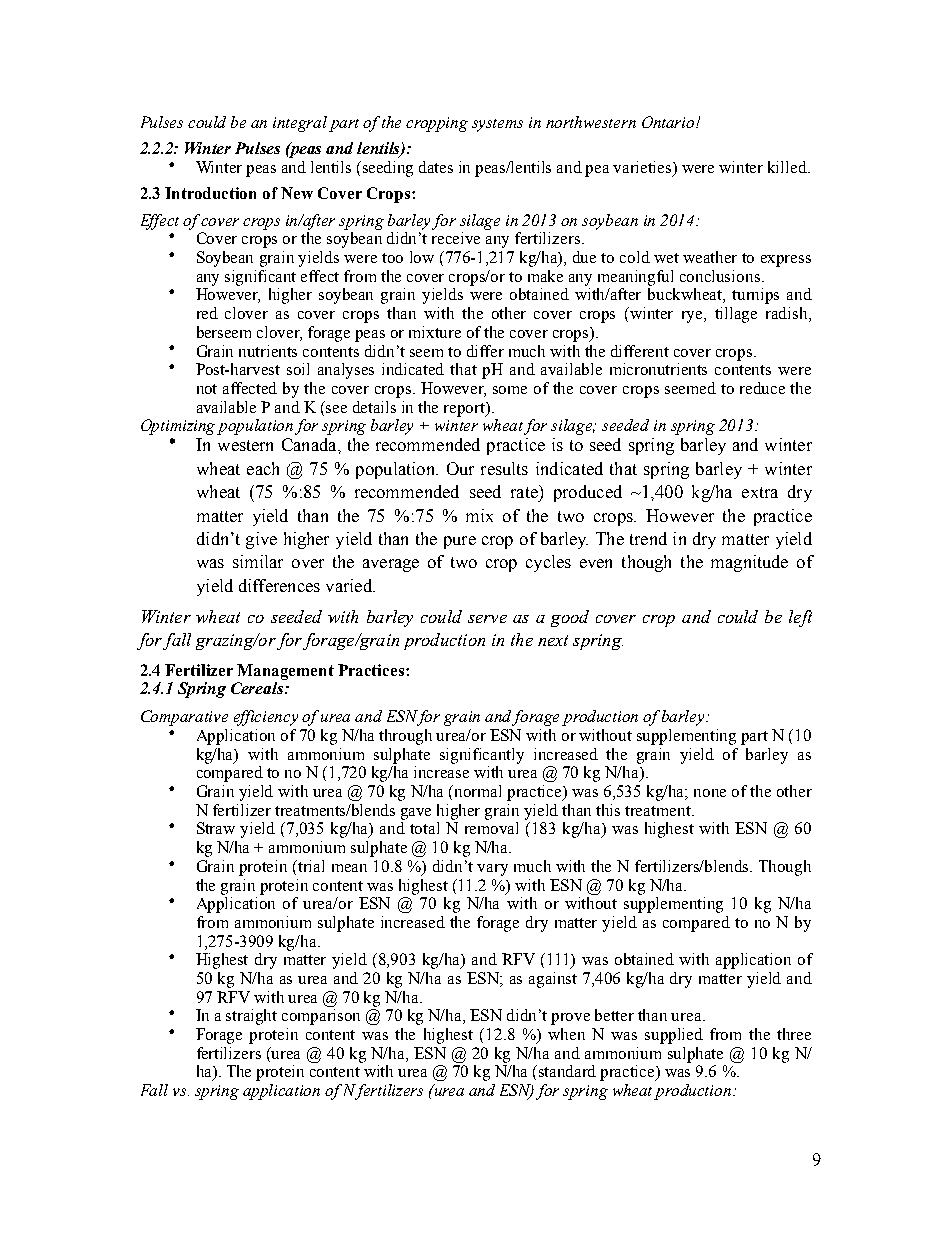 Image resolution: width=952 pixels, height=1233 pixels. What do you see at coordinates (251, 1017) in the page?
I see `straight` at bounding box center [251, 1017].
